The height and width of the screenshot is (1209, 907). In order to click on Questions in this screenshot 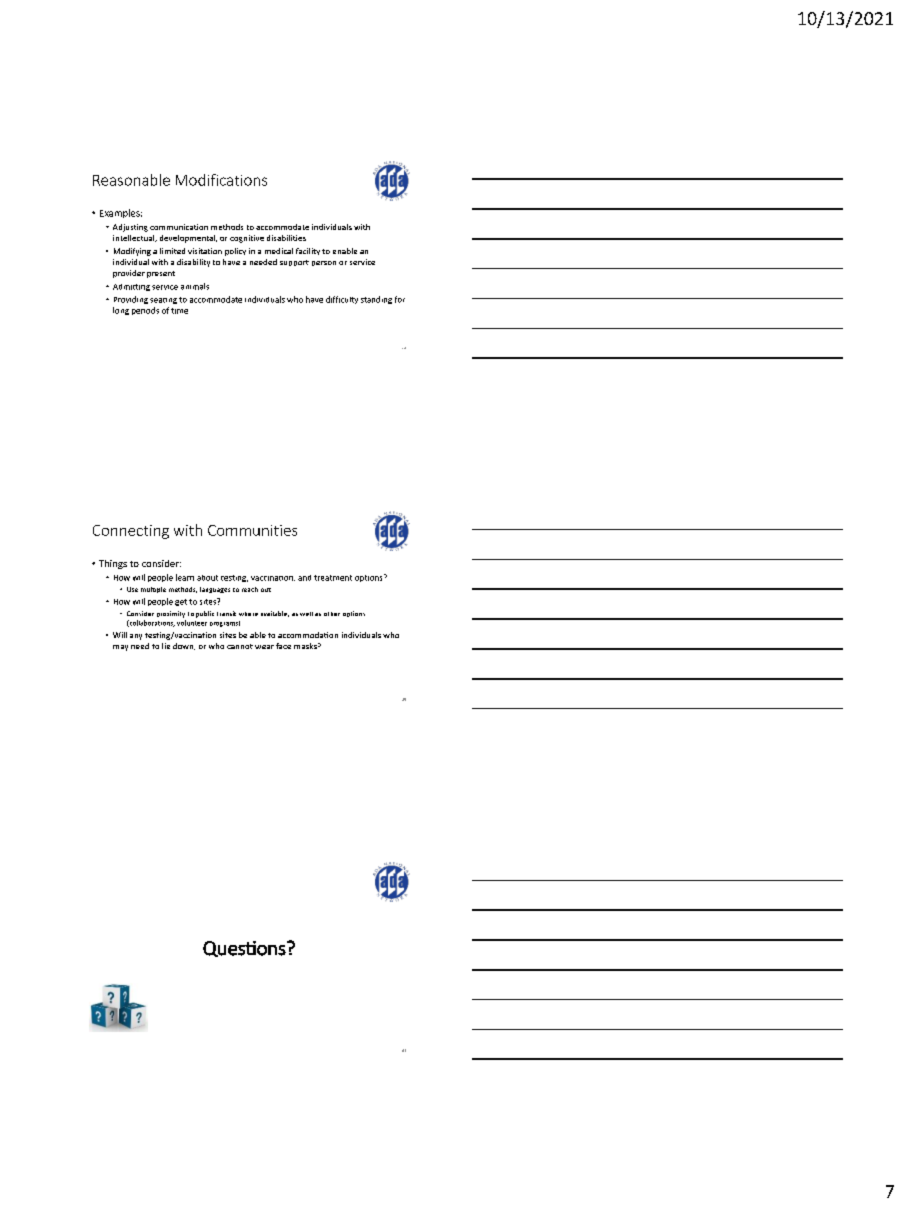, I will do `click(245, 949)`.
